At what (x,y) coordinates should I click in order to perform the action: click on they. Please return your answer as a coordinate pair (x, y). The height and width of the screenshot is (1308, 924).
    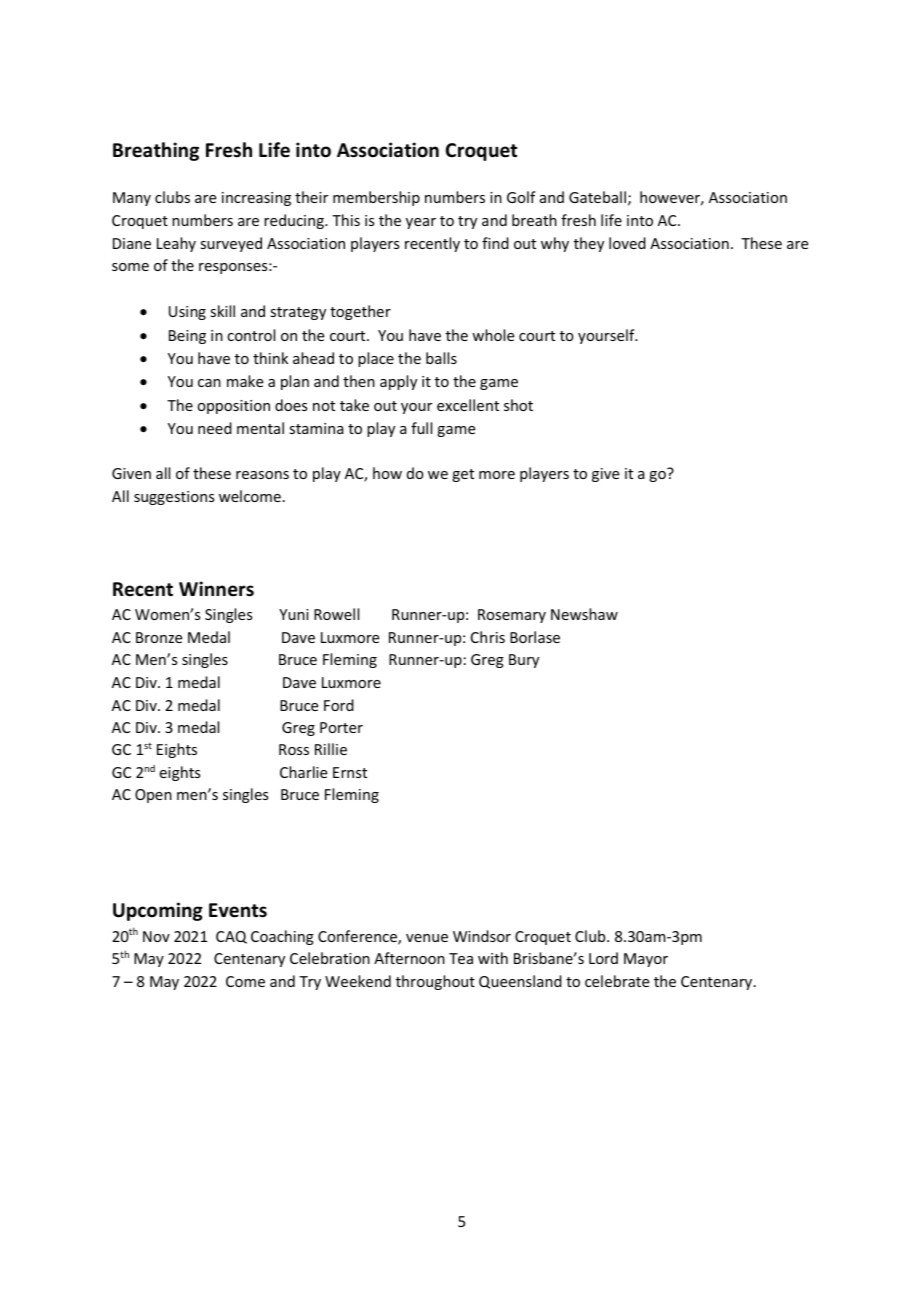
    Looking at the image, I should click on (589, 244).
